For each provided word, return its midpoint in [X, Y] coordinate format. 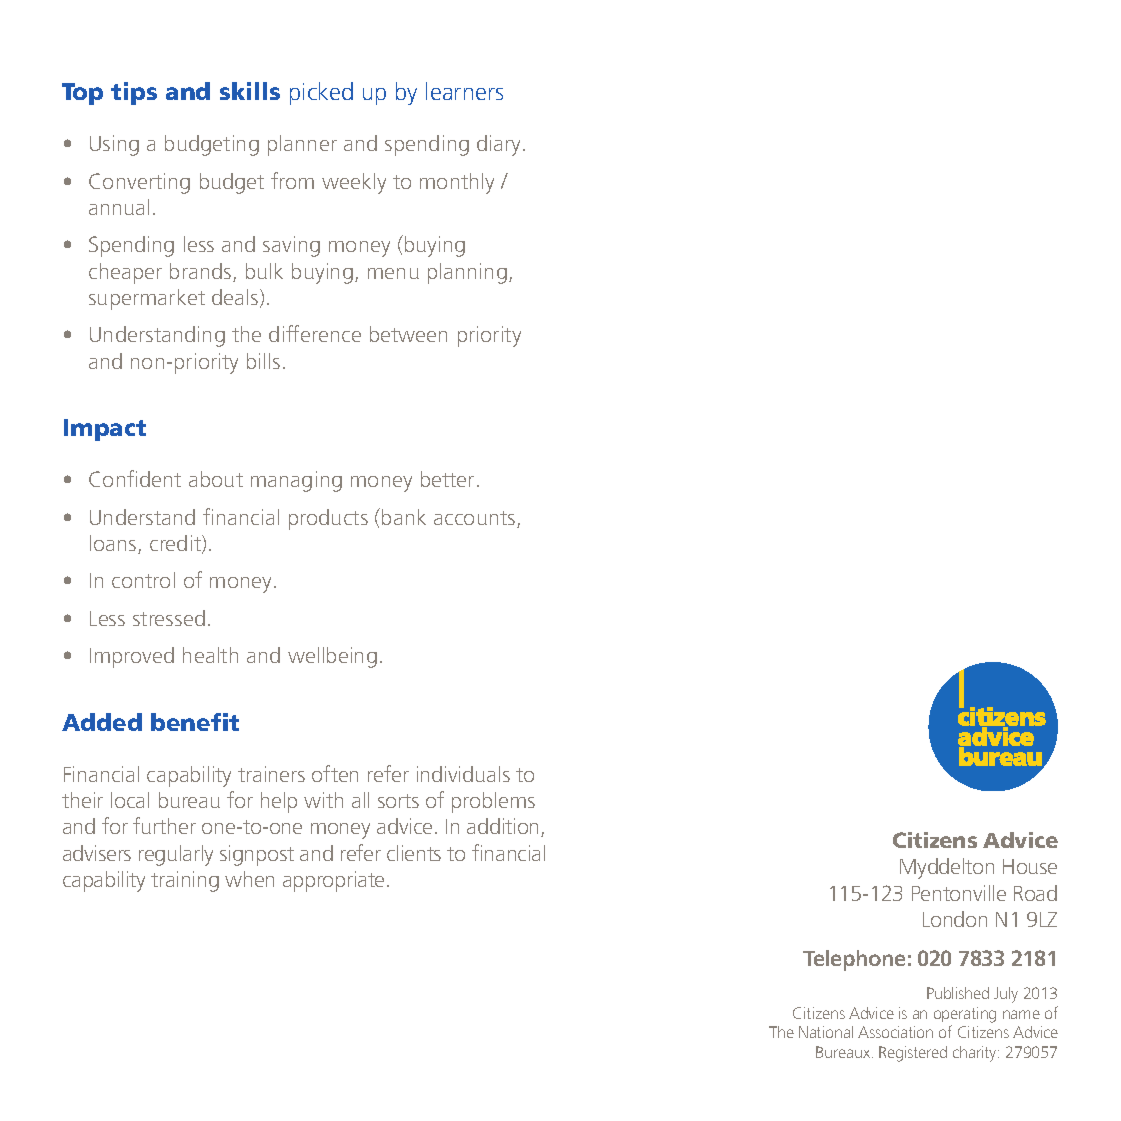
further [164, 825]
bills [263, 361]
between [408, 334]
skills [250, 91]
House [1030, 866]
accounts [476, 519]
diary [500, 145]
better [447, 479]
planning [467, 273]
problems [493, 802]
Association [895, 1032]
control [143, 580]
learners [464, 91]
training [185, 881]
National [826, 1032]
